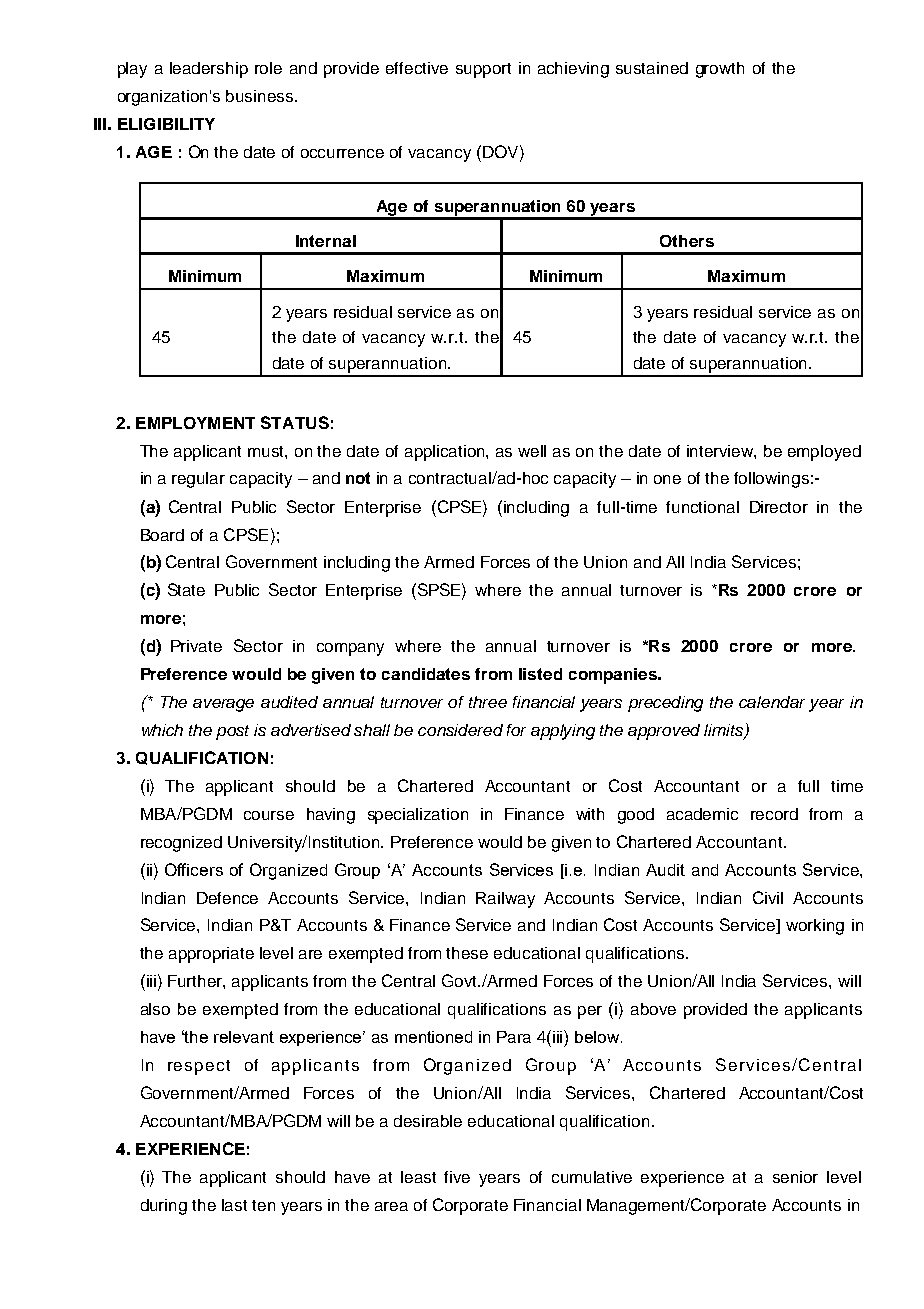 This page has width=924, height=1309. What do you see at coordinates (234, 1205) in the page?
I see `last` at bounding box center [234, 1205].
